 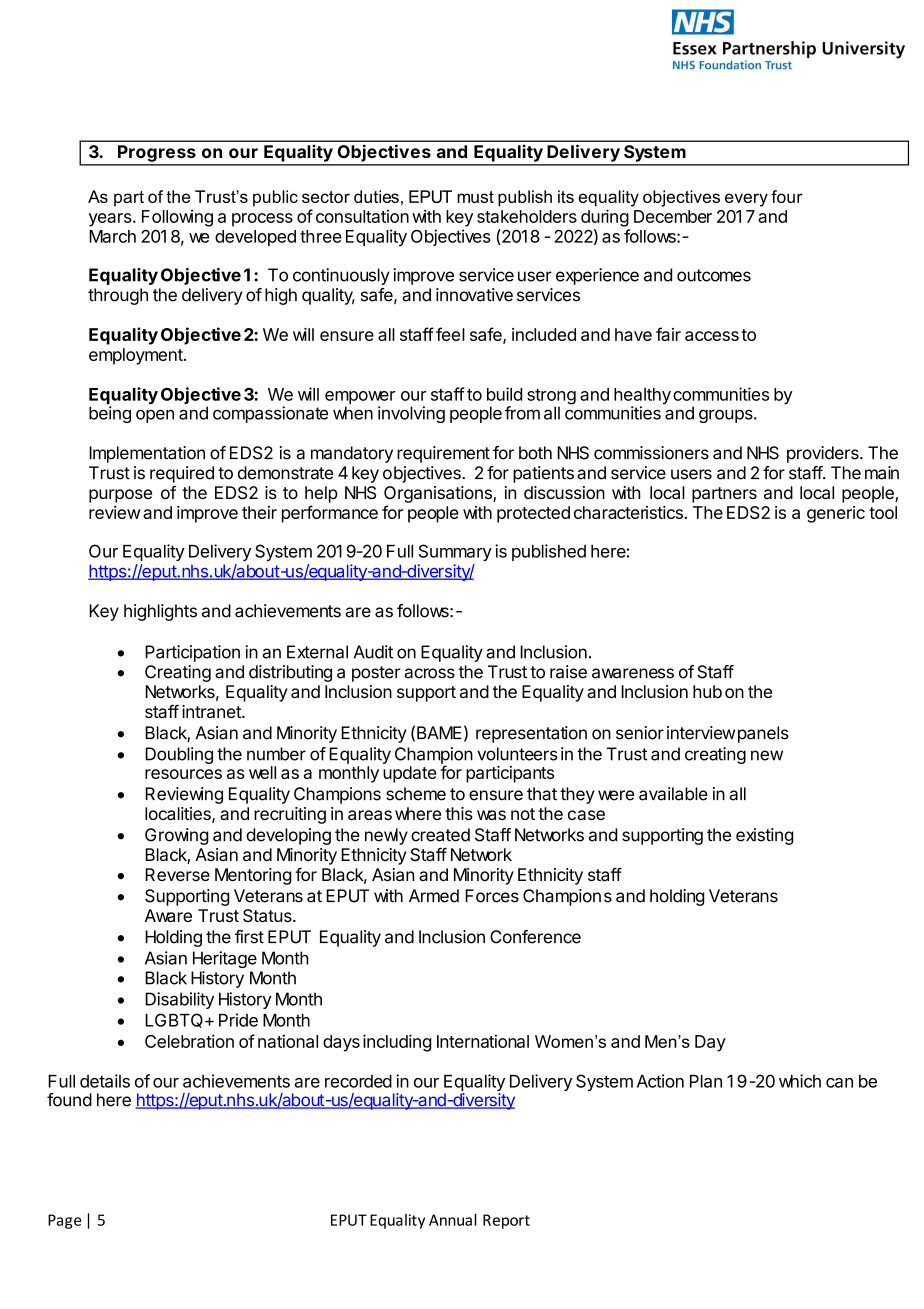 What do you see at coordinates (120, 496) in the screenshot?
I see `purpose` at bounding box center [120, 496].
